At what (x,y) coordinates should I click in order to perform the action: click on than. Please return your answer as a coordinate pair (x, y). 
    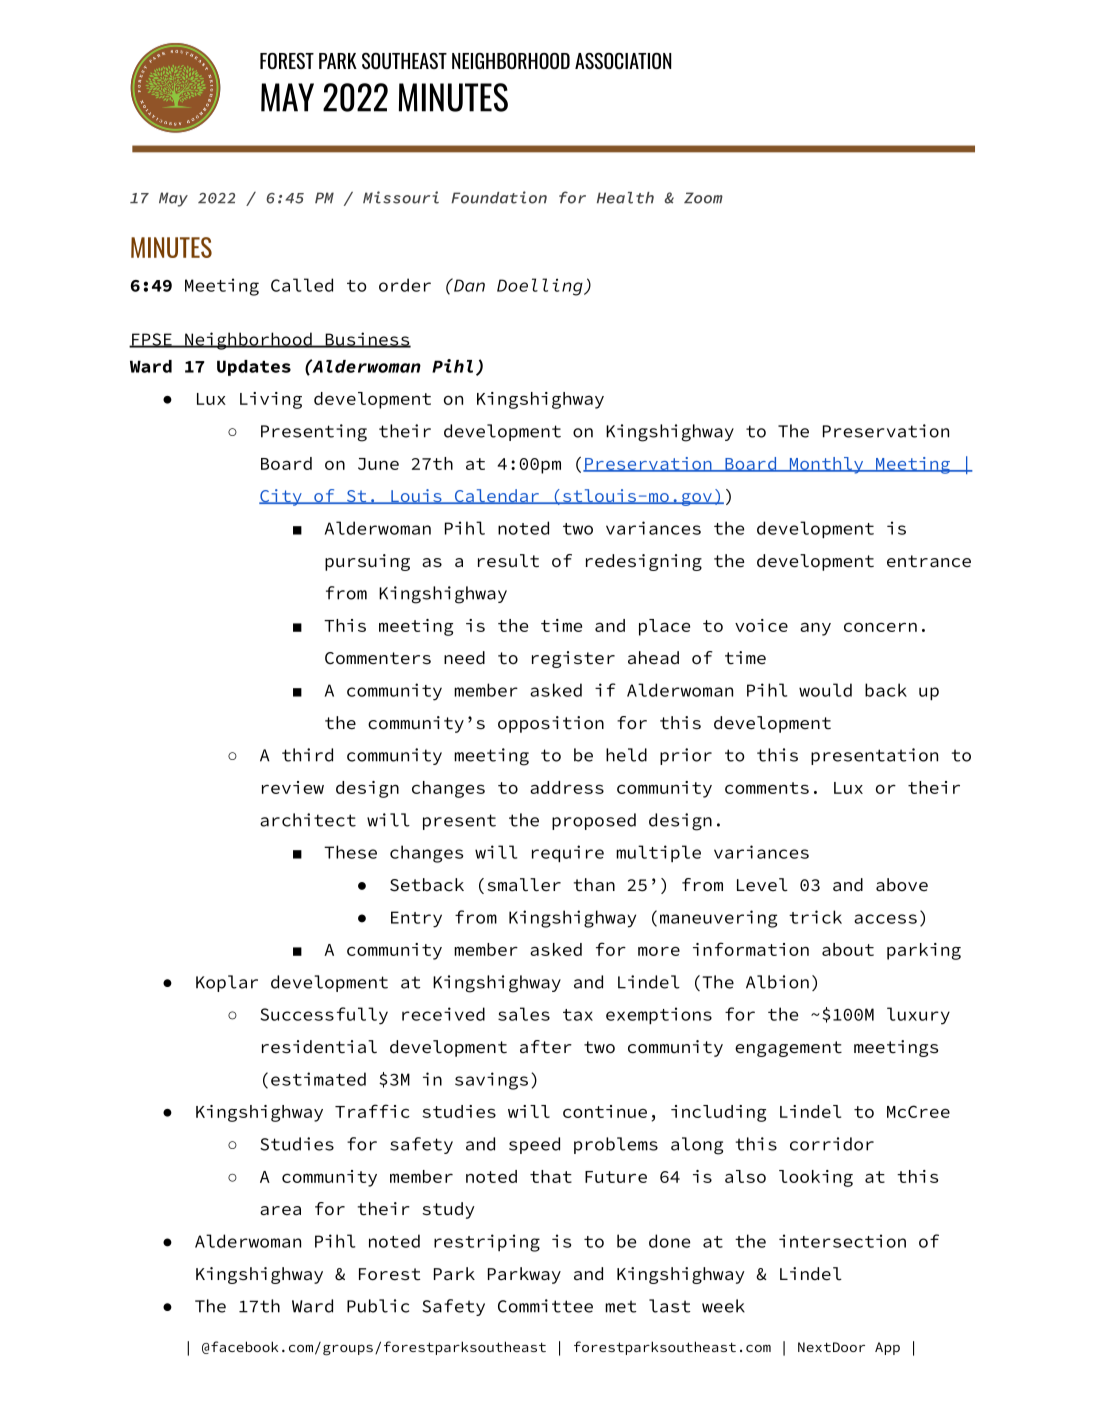
    Looking at the image, I should click on (594, 885).
